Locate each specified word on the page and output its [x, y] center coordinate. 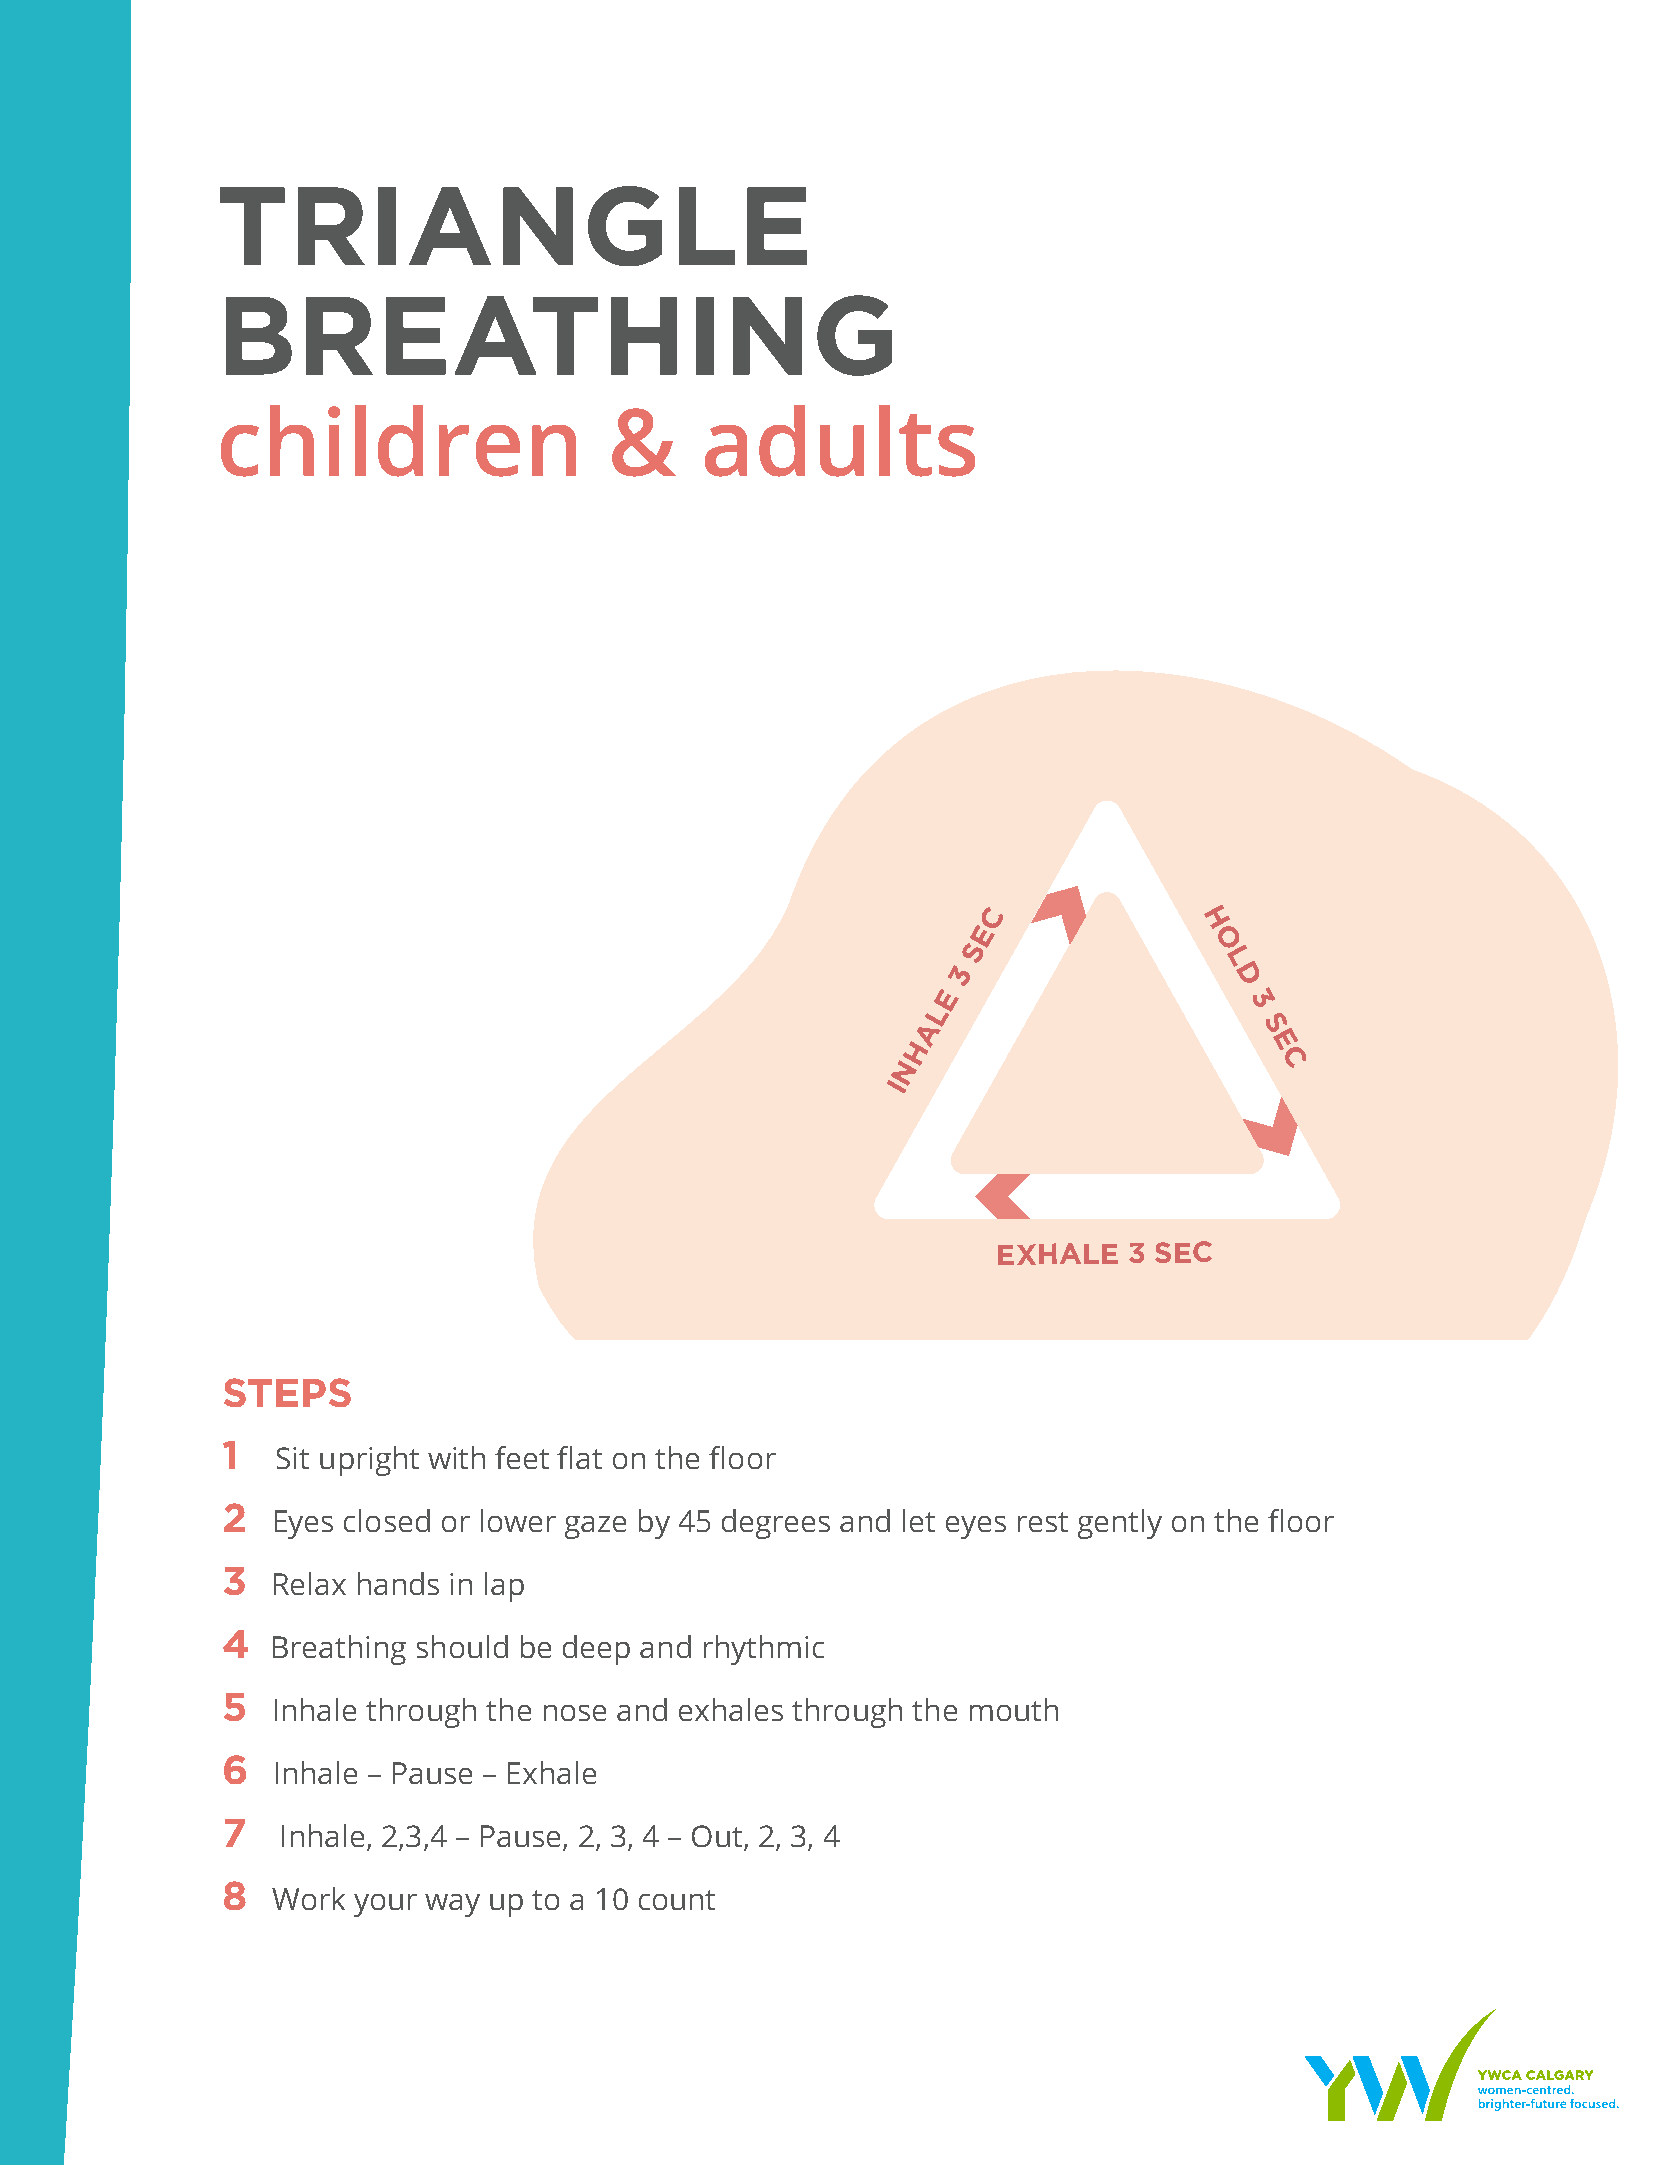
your [385, 1905]
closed [387, 1520]
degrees [776, 1524]
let [919, 1520]
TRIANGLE [513, 226]
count [677, 1900]
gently [1120, 1524]
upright [369, 1461]
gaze [595, 1527]
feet [522, 1457]
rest [1043, 1522]
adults [840, 441]
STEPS [287, 1392]
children [398, 441]
